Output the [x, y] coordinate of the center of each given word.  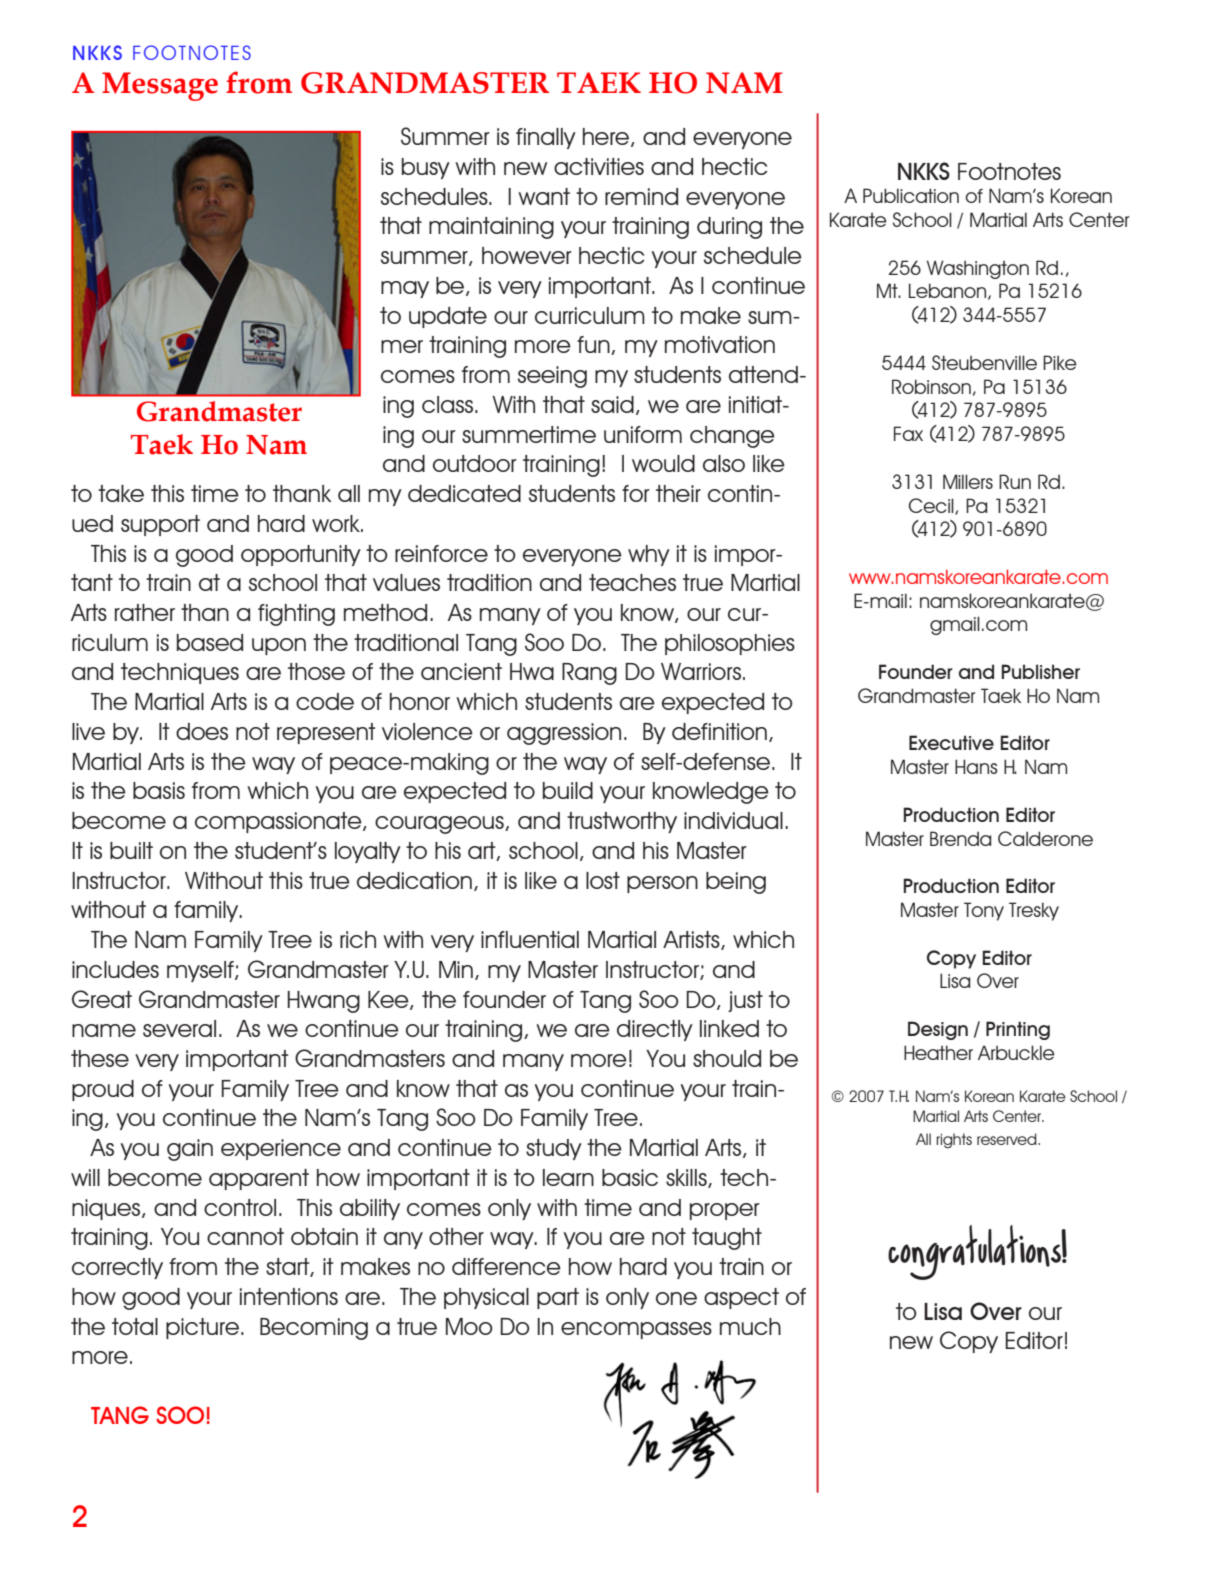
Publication [911, 195]
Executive [951, 742]
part [558, 1298]
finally [546, 138]
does [202, 731]
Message [160, 86]
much [750, 1326]
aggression [564, 734]
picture [202, 1328]
